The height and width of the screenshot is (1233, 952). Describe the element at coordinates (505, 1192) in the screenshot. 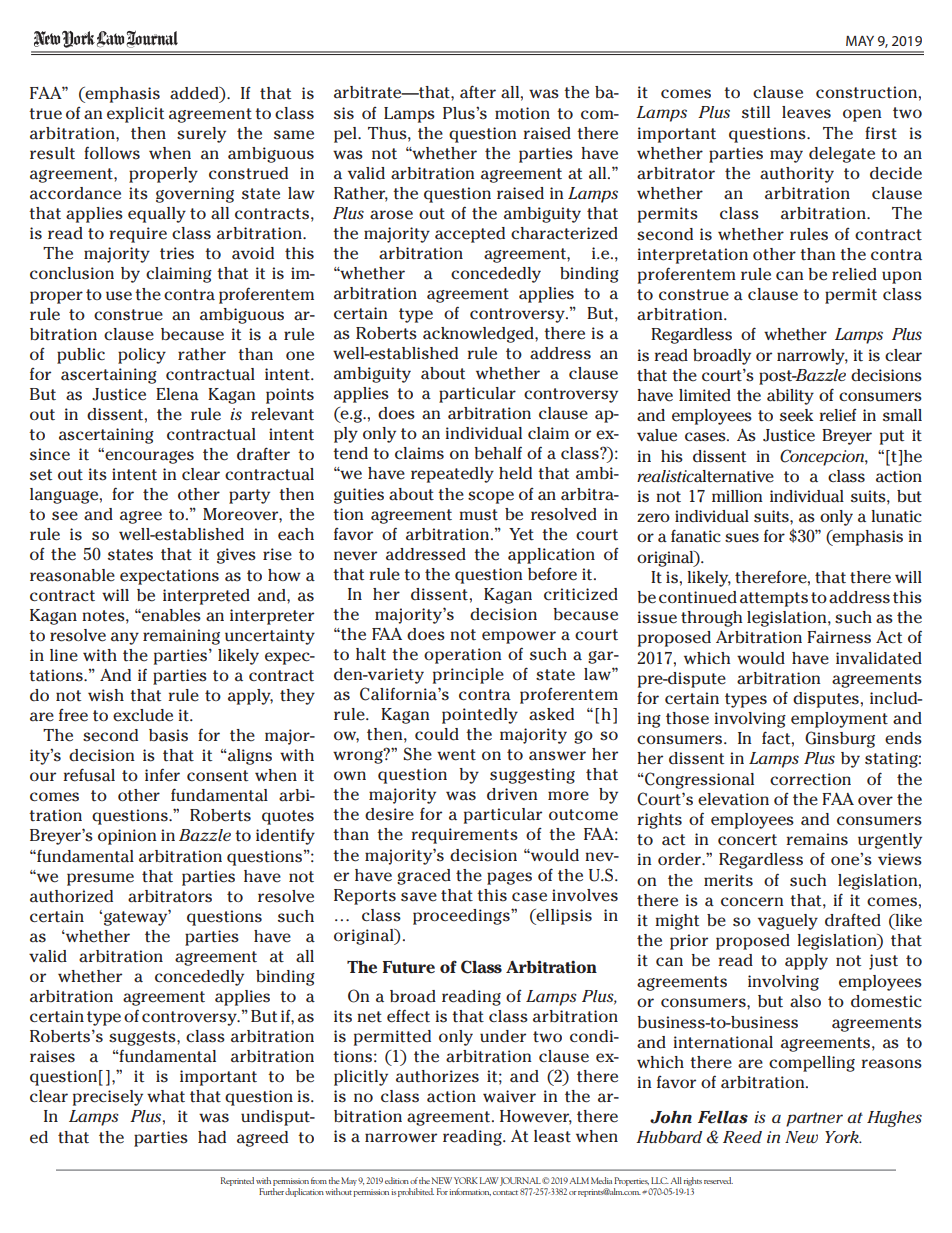

I see `contact` at that location.
